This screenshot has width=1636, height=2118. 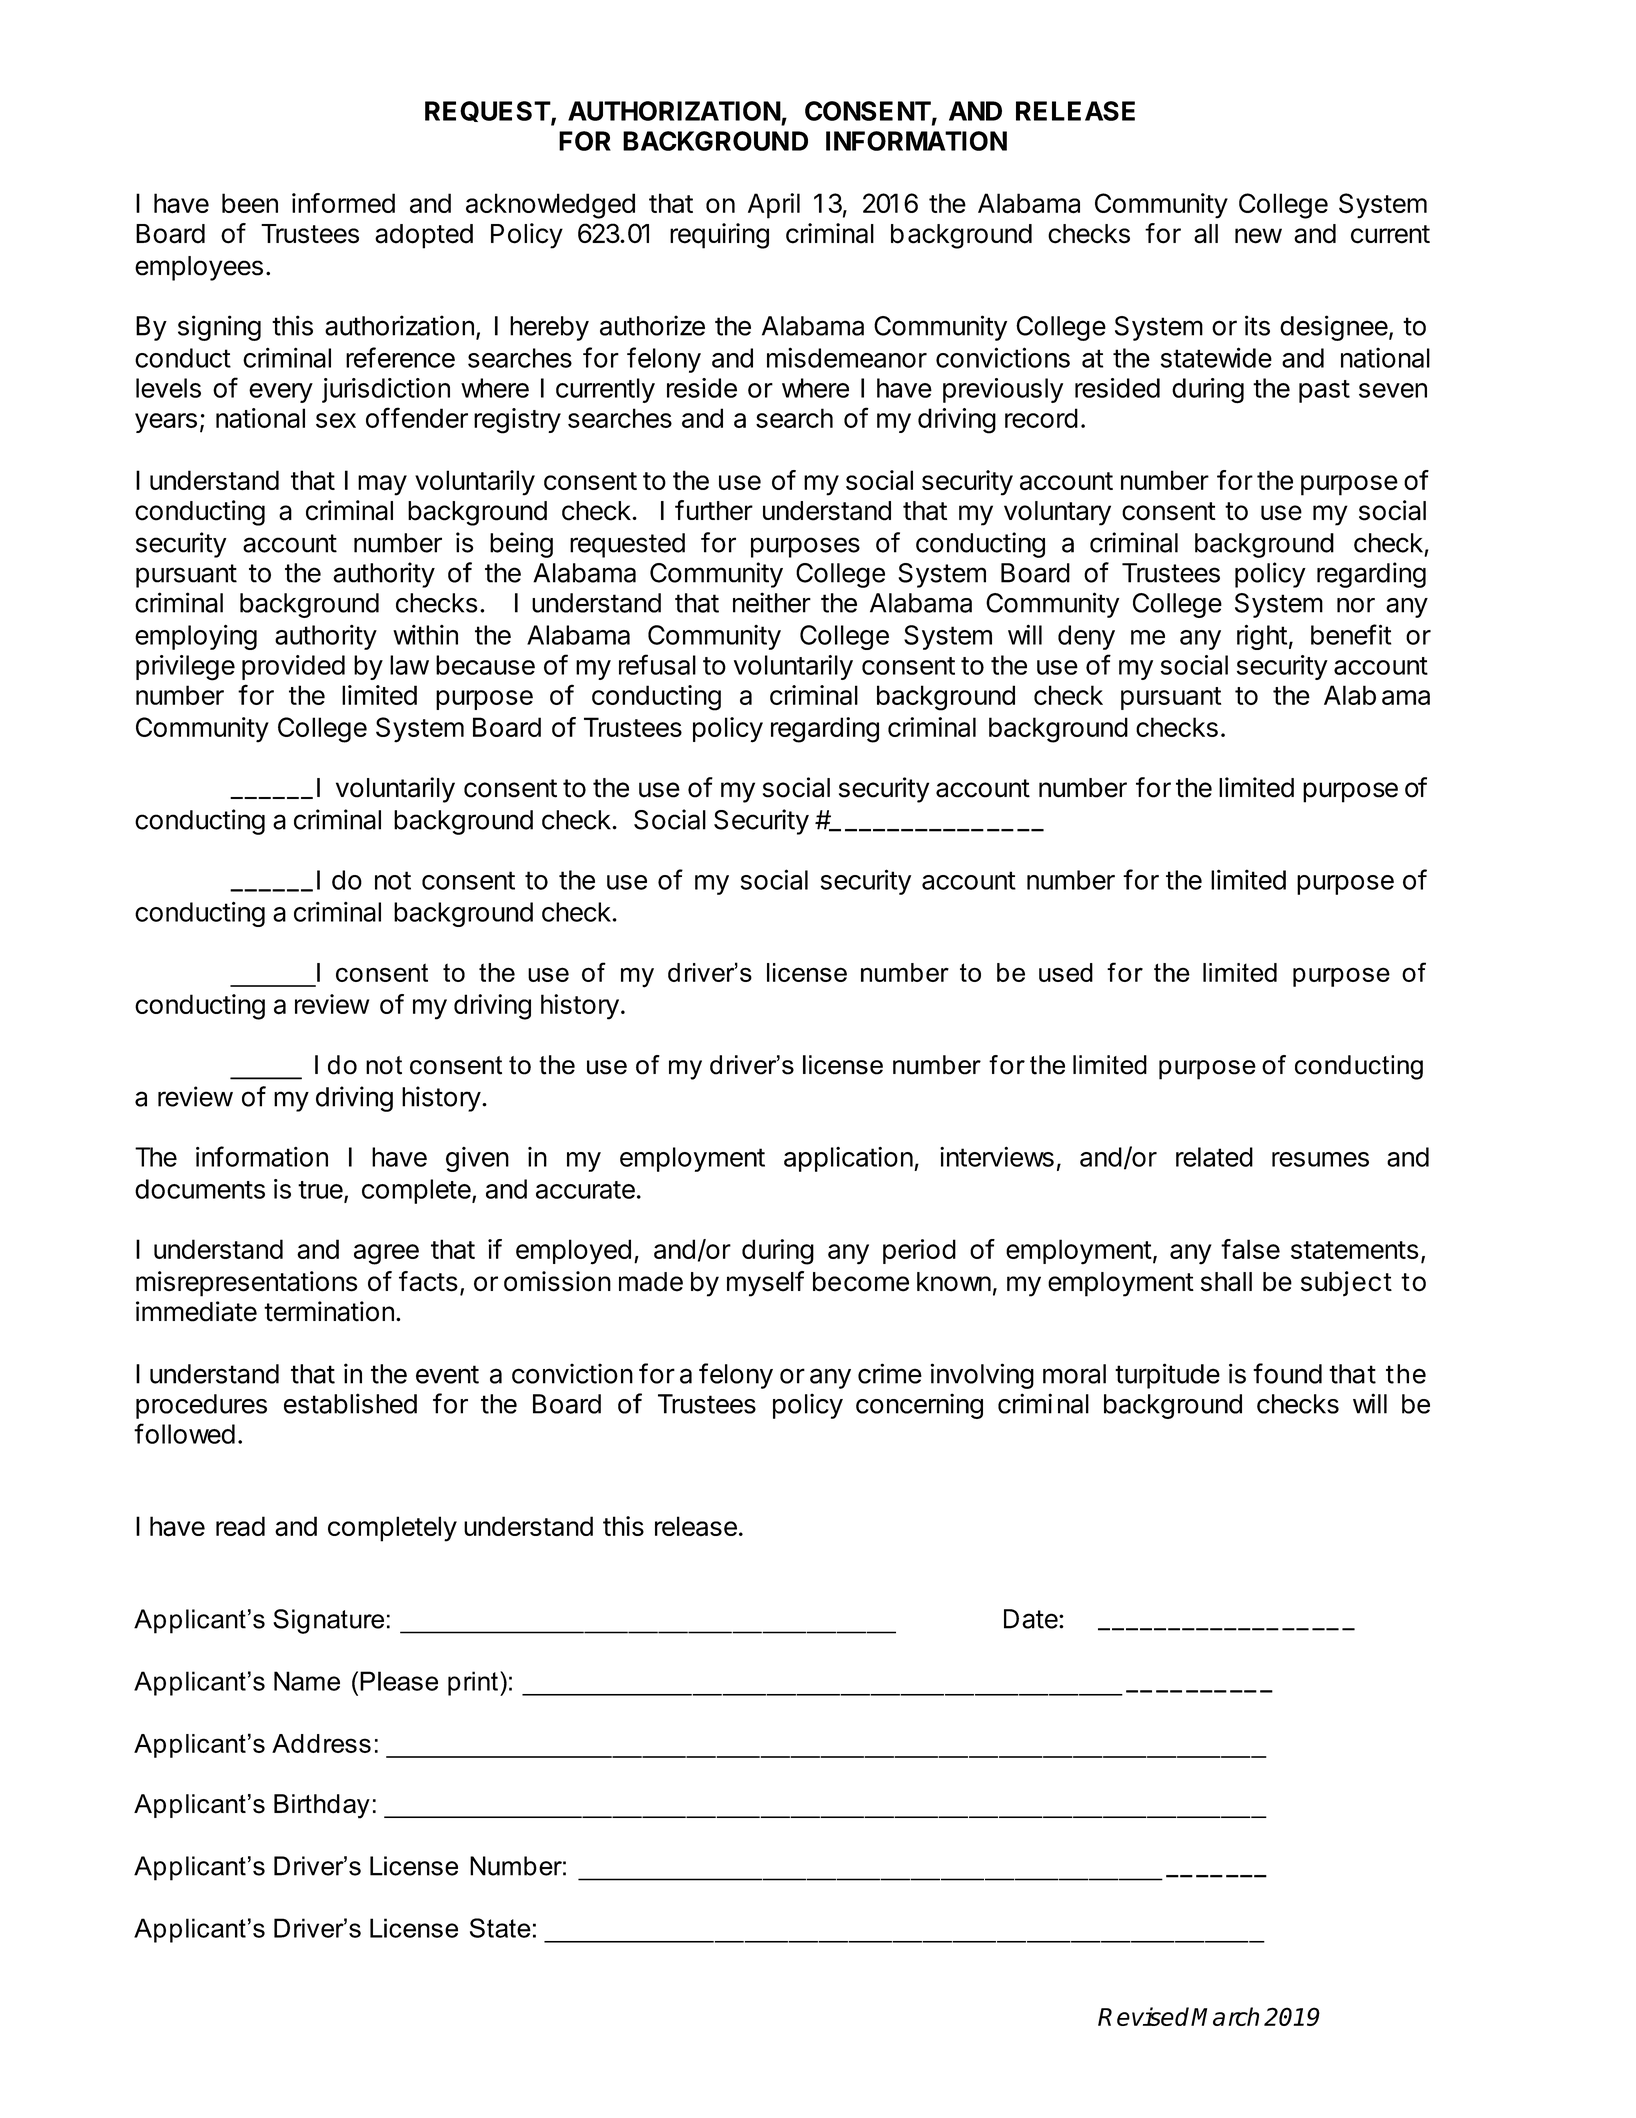 What do you see at coordinates (250, 203) in the screenshot?
I see `been` at bounding box center [250, 203].
